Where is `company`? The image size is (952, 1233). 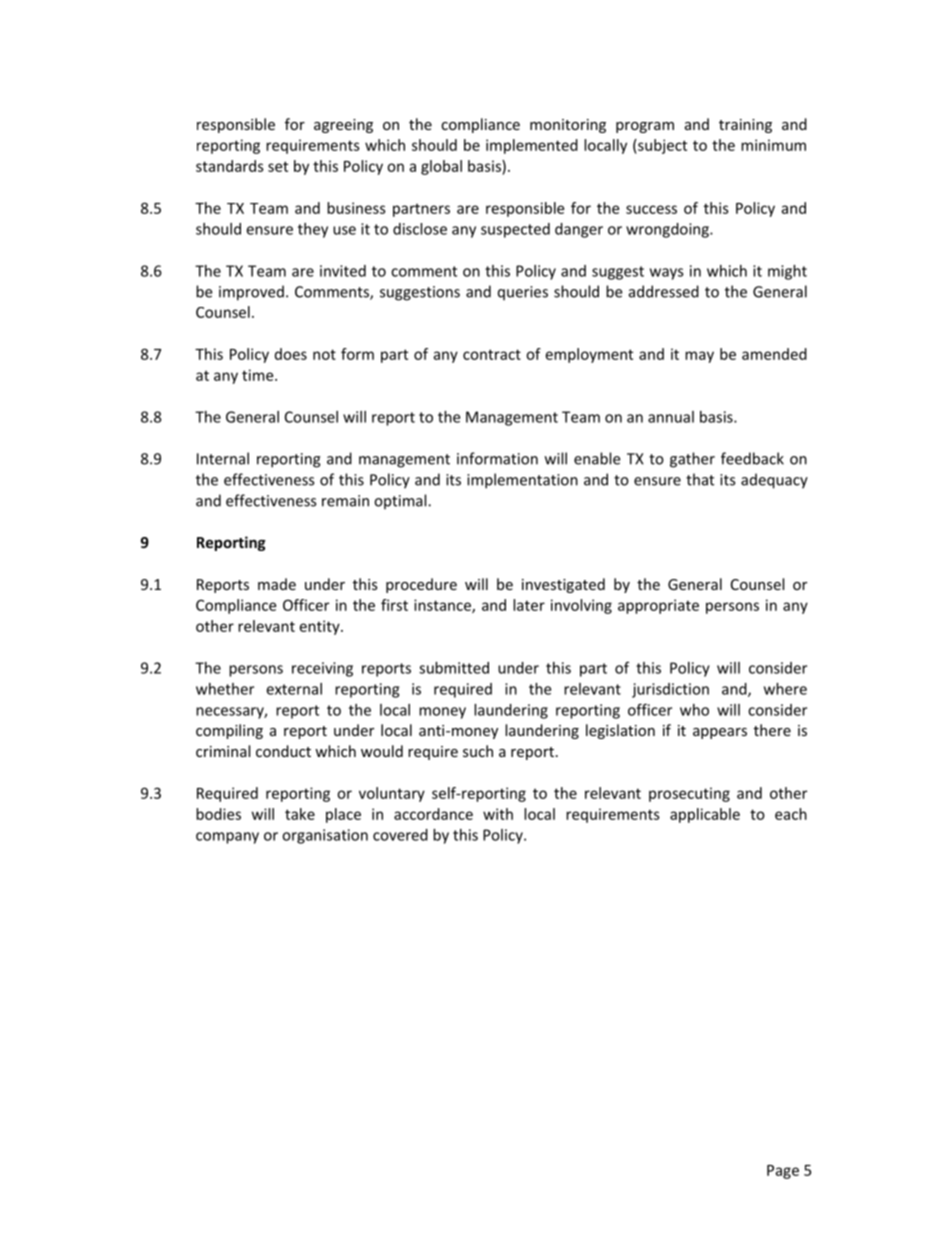 company is located at coordinates (227, 838).
